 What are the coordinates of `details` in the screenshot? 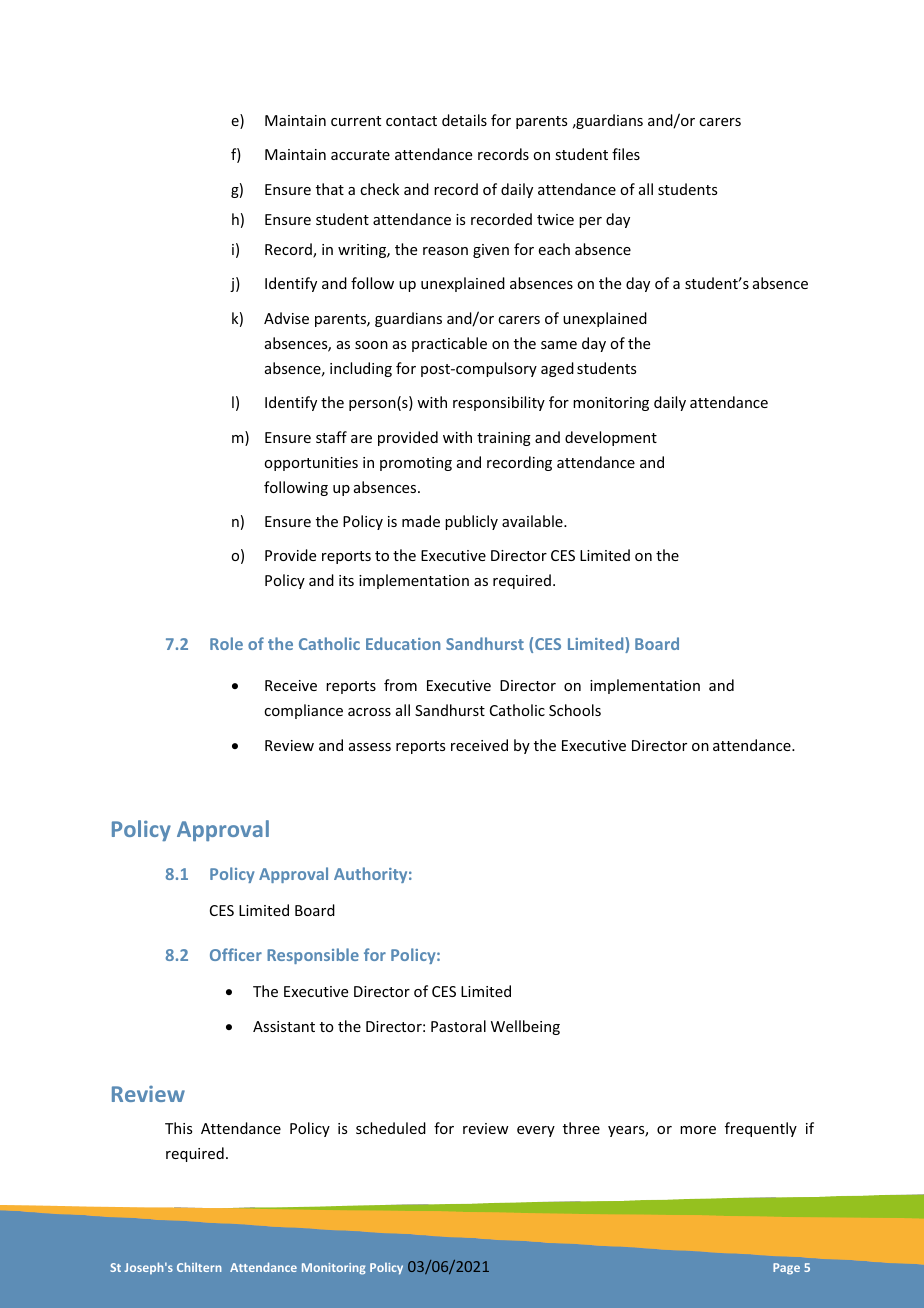 It's located at (464, 120).
